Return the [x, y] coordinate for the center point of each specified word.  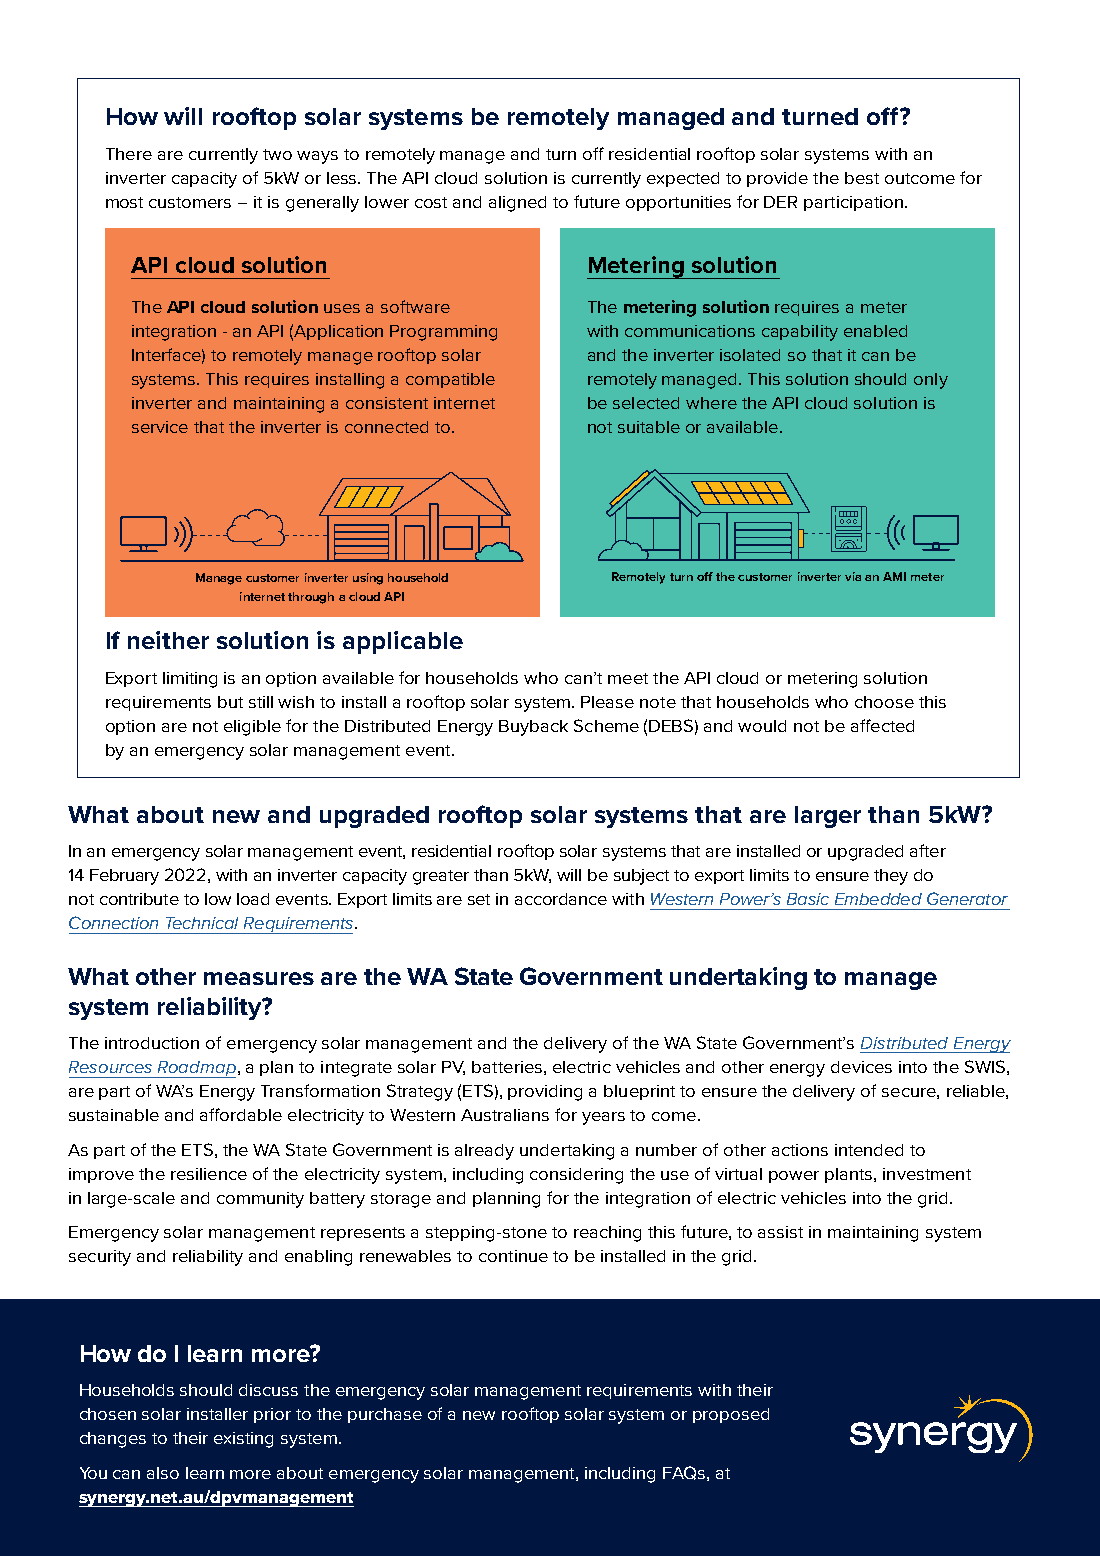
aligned [517, 204]
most [124, 202]
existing [243, 1440]
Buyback [533, 728]
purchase [385, 1415]
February [124, 877]
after [928, 850]
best [862, 178]
